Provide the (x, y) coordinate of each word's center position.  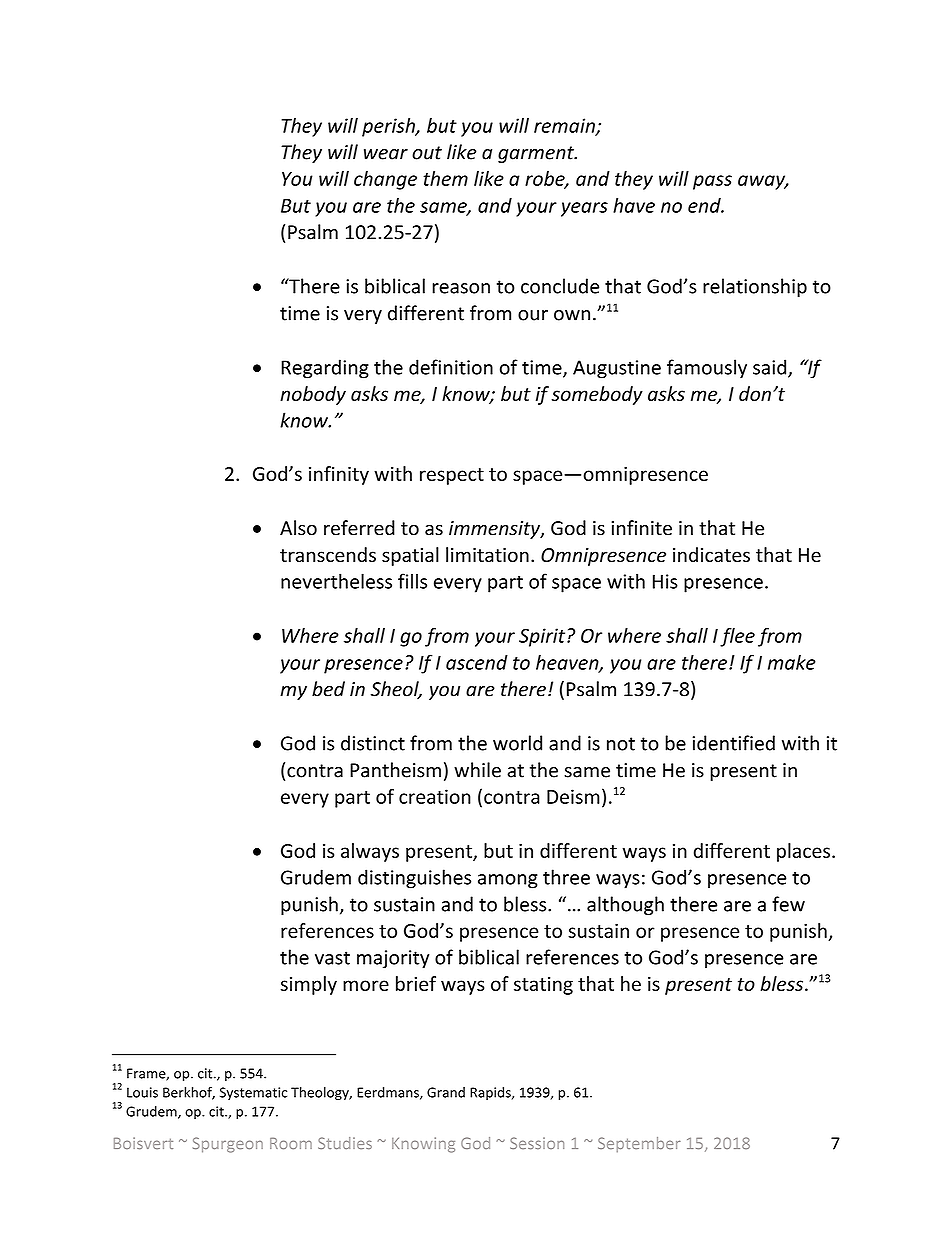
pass (712, 182)
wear (386, 154)
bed (328, 689)
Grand (446, 1092)
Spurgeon (228, 1145)
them (445, 178)
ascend (477, 662)
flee (737, 637)
